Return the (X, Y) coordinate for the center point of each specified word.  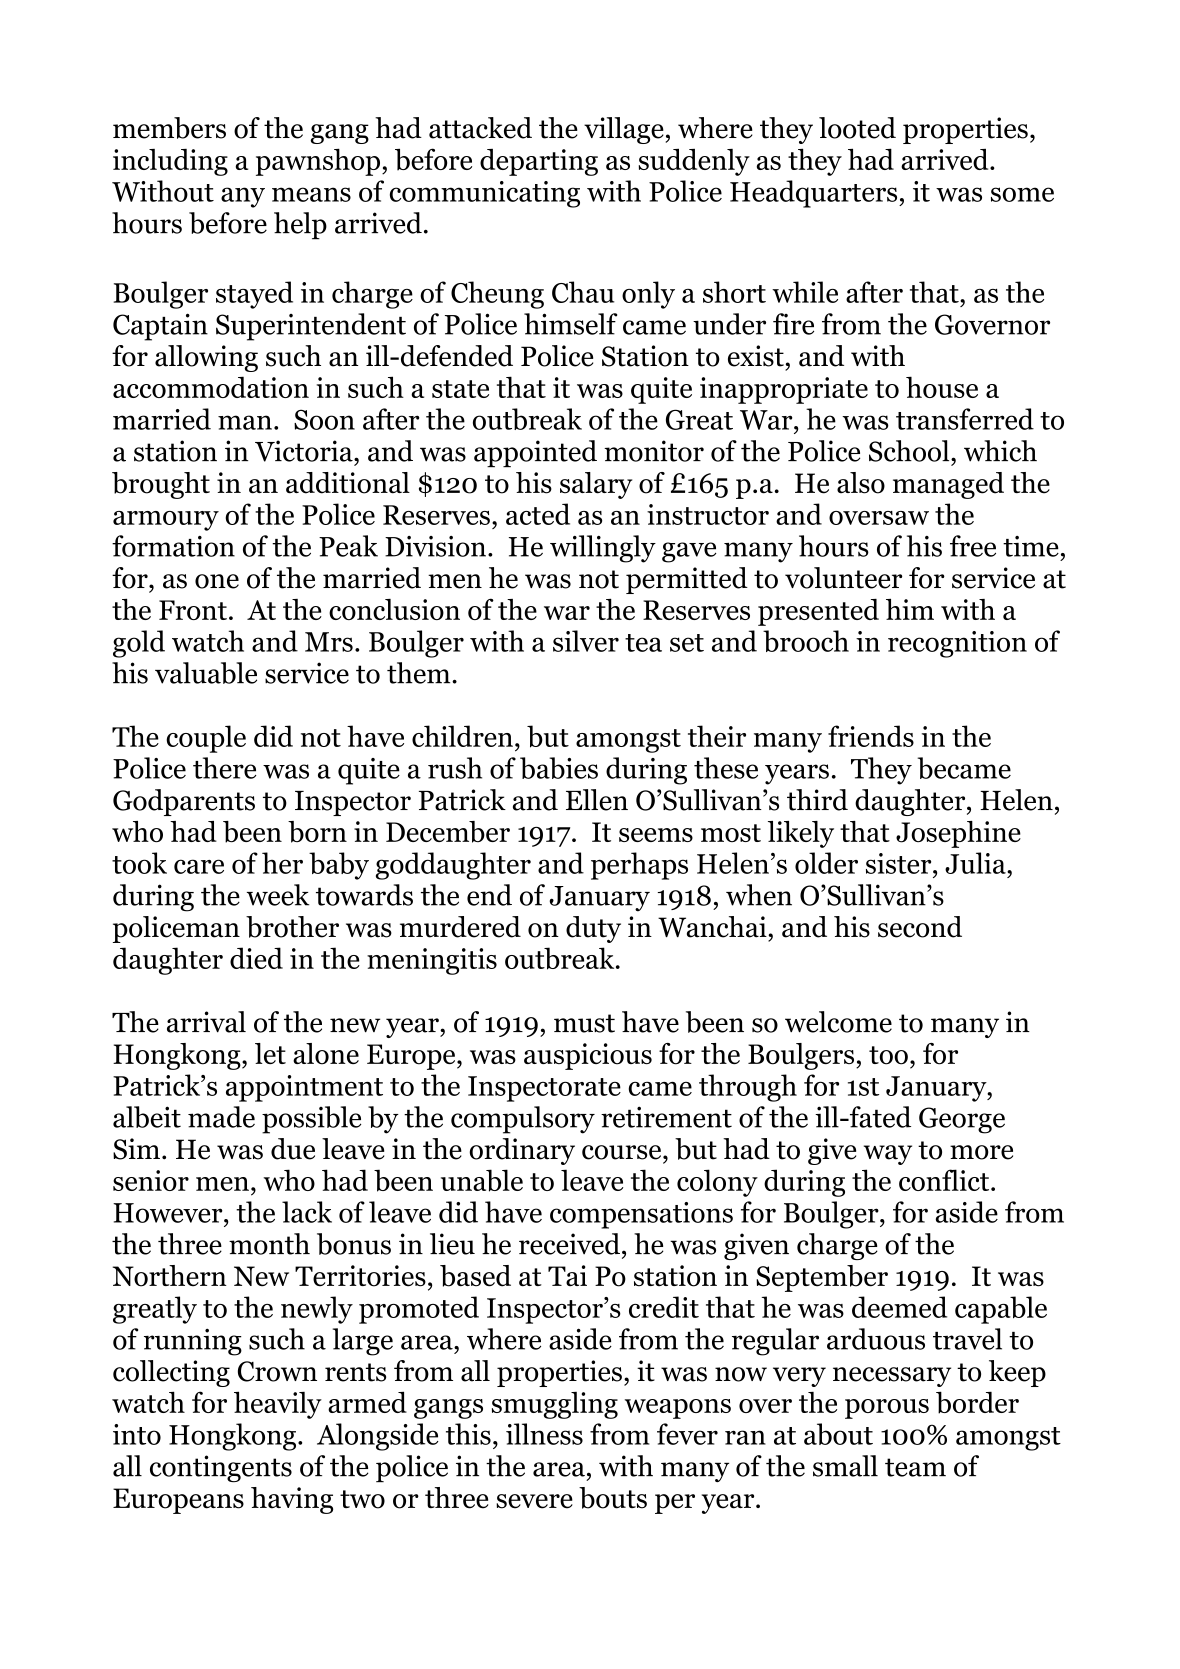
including (170, 162)
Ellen (597, 800)
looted (857, 128)
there (225, 768)
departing (539, 162)
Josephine (958, 834)
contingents (221, 1468)
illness (544, 1434)
